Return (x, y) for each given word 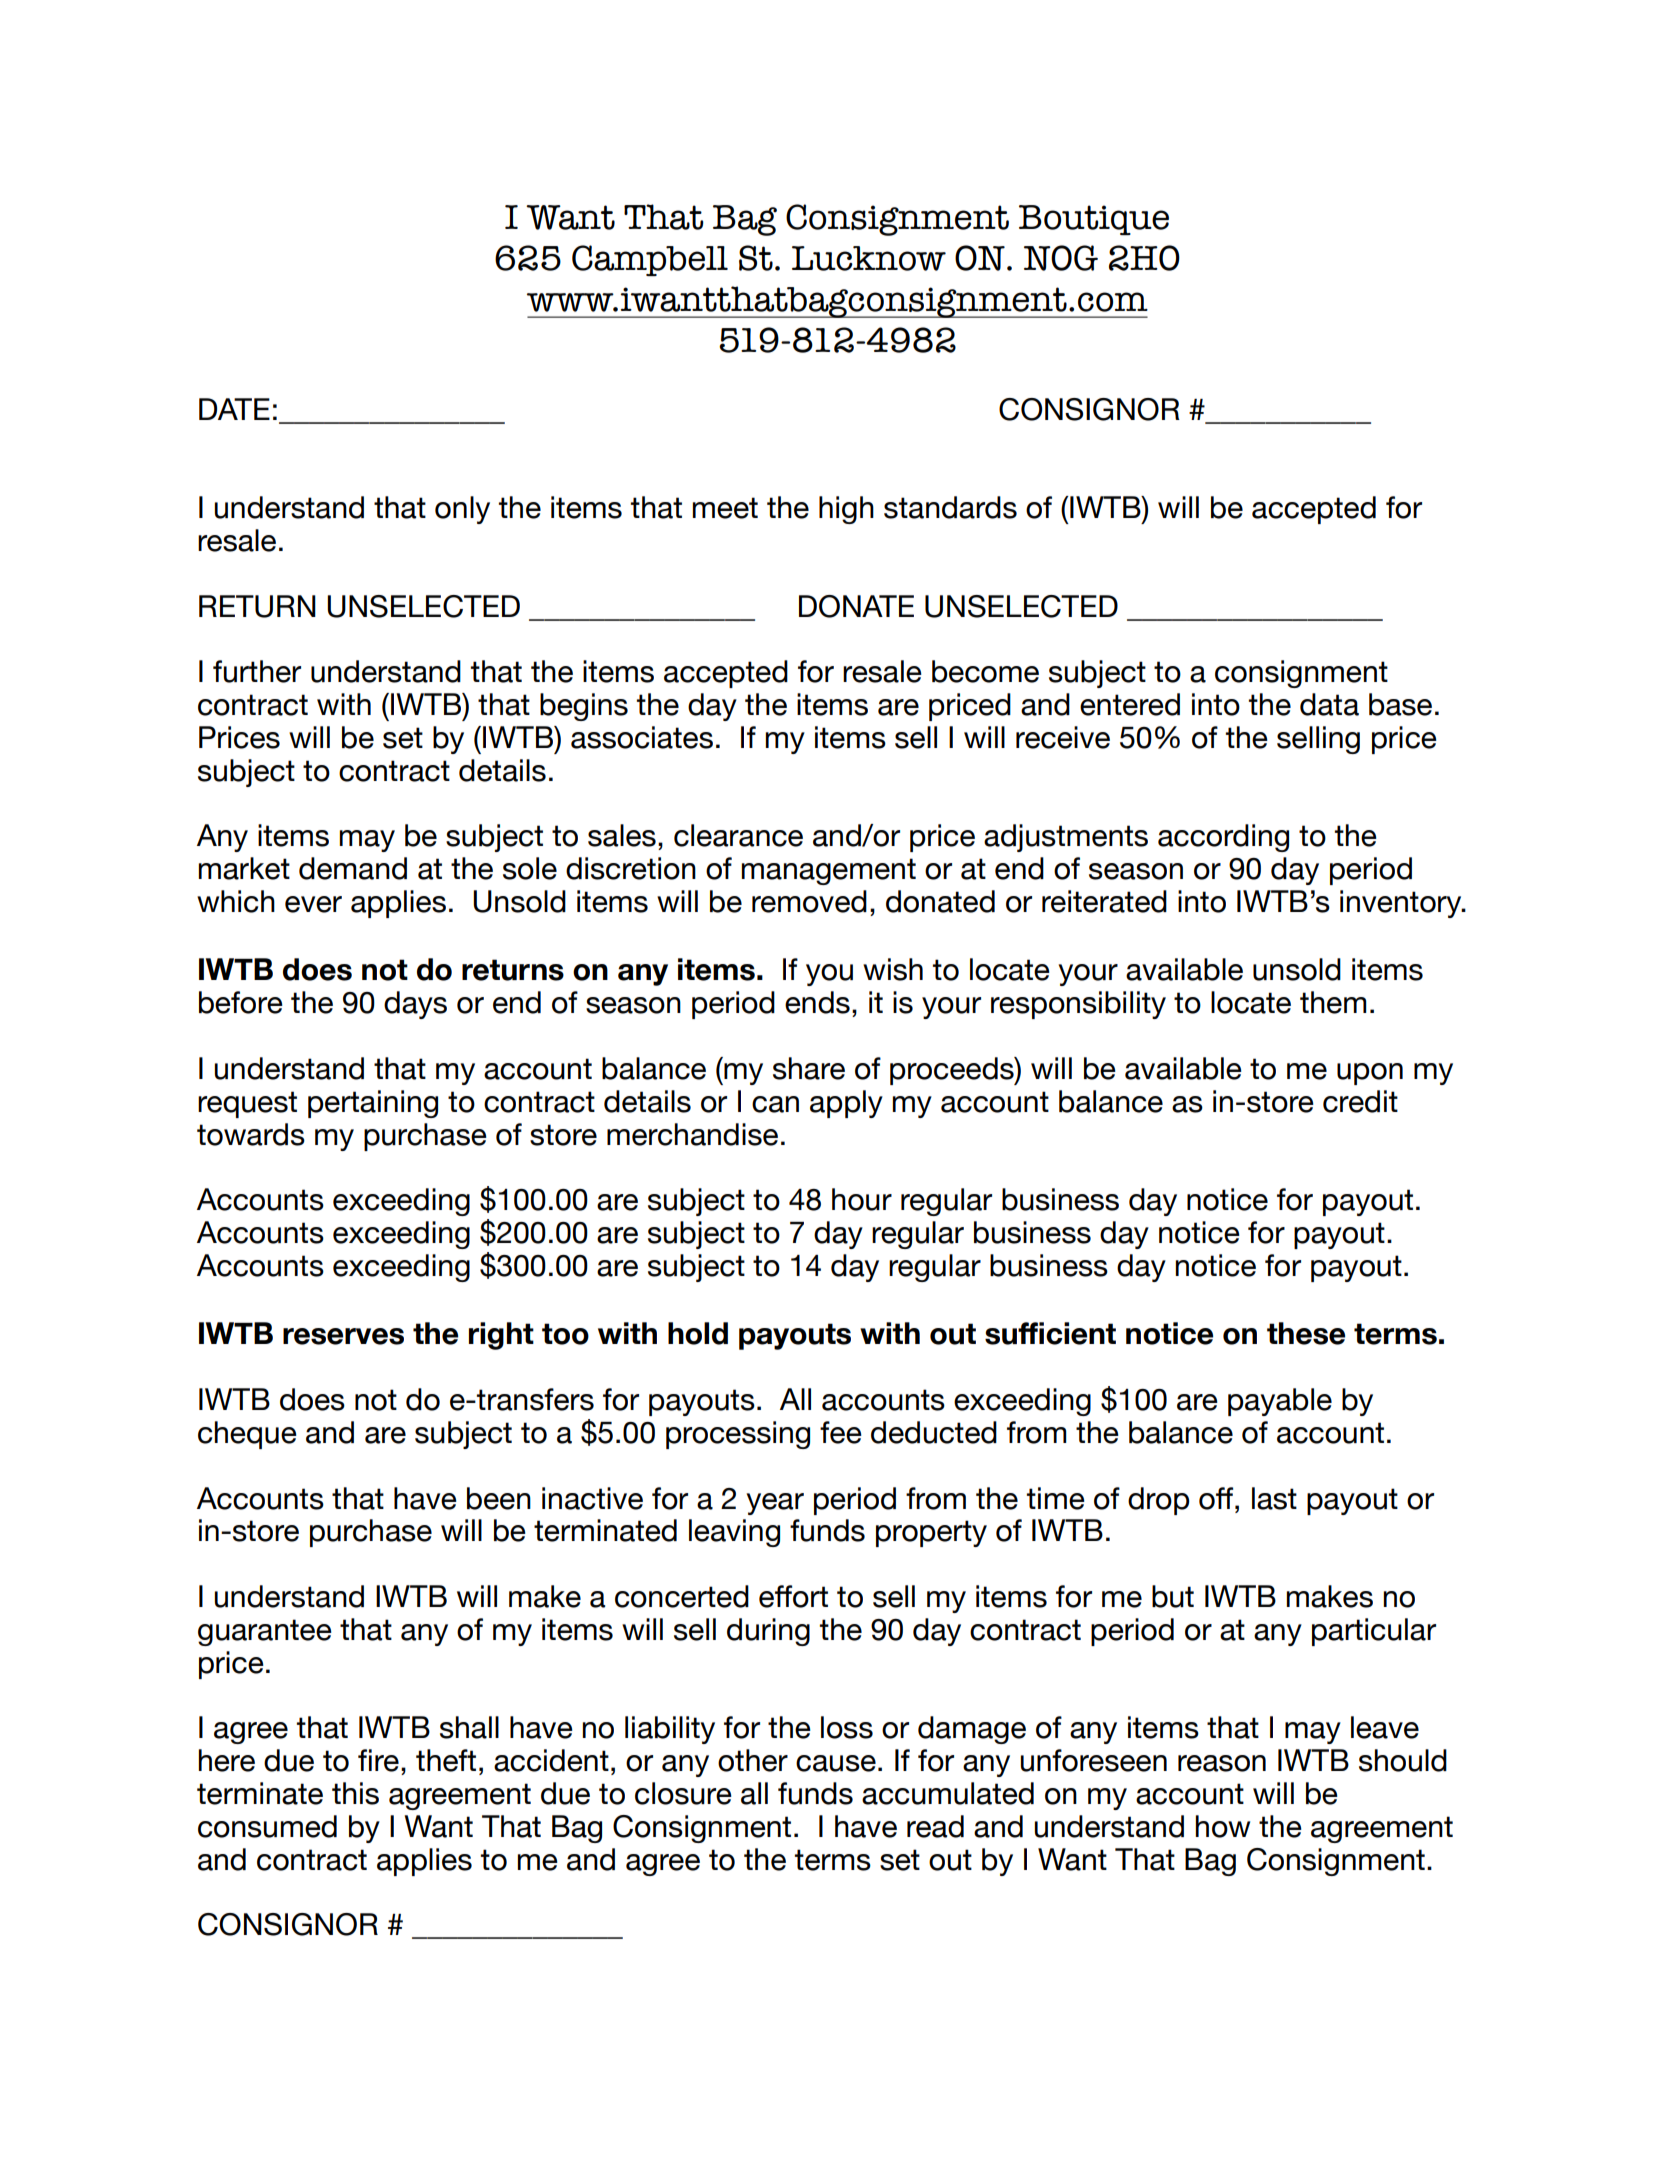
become (985, 671)
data (1329, 704)
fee (841, 1432)
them (1333, 1002)
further (257, 671)
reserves (343, 1336)
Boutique (1094, 220)
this (355, 1793)
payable (1280, 1402)
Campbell (650, 260)
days (415, 1005)
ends (817, 1002)
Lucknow (869, 258)
